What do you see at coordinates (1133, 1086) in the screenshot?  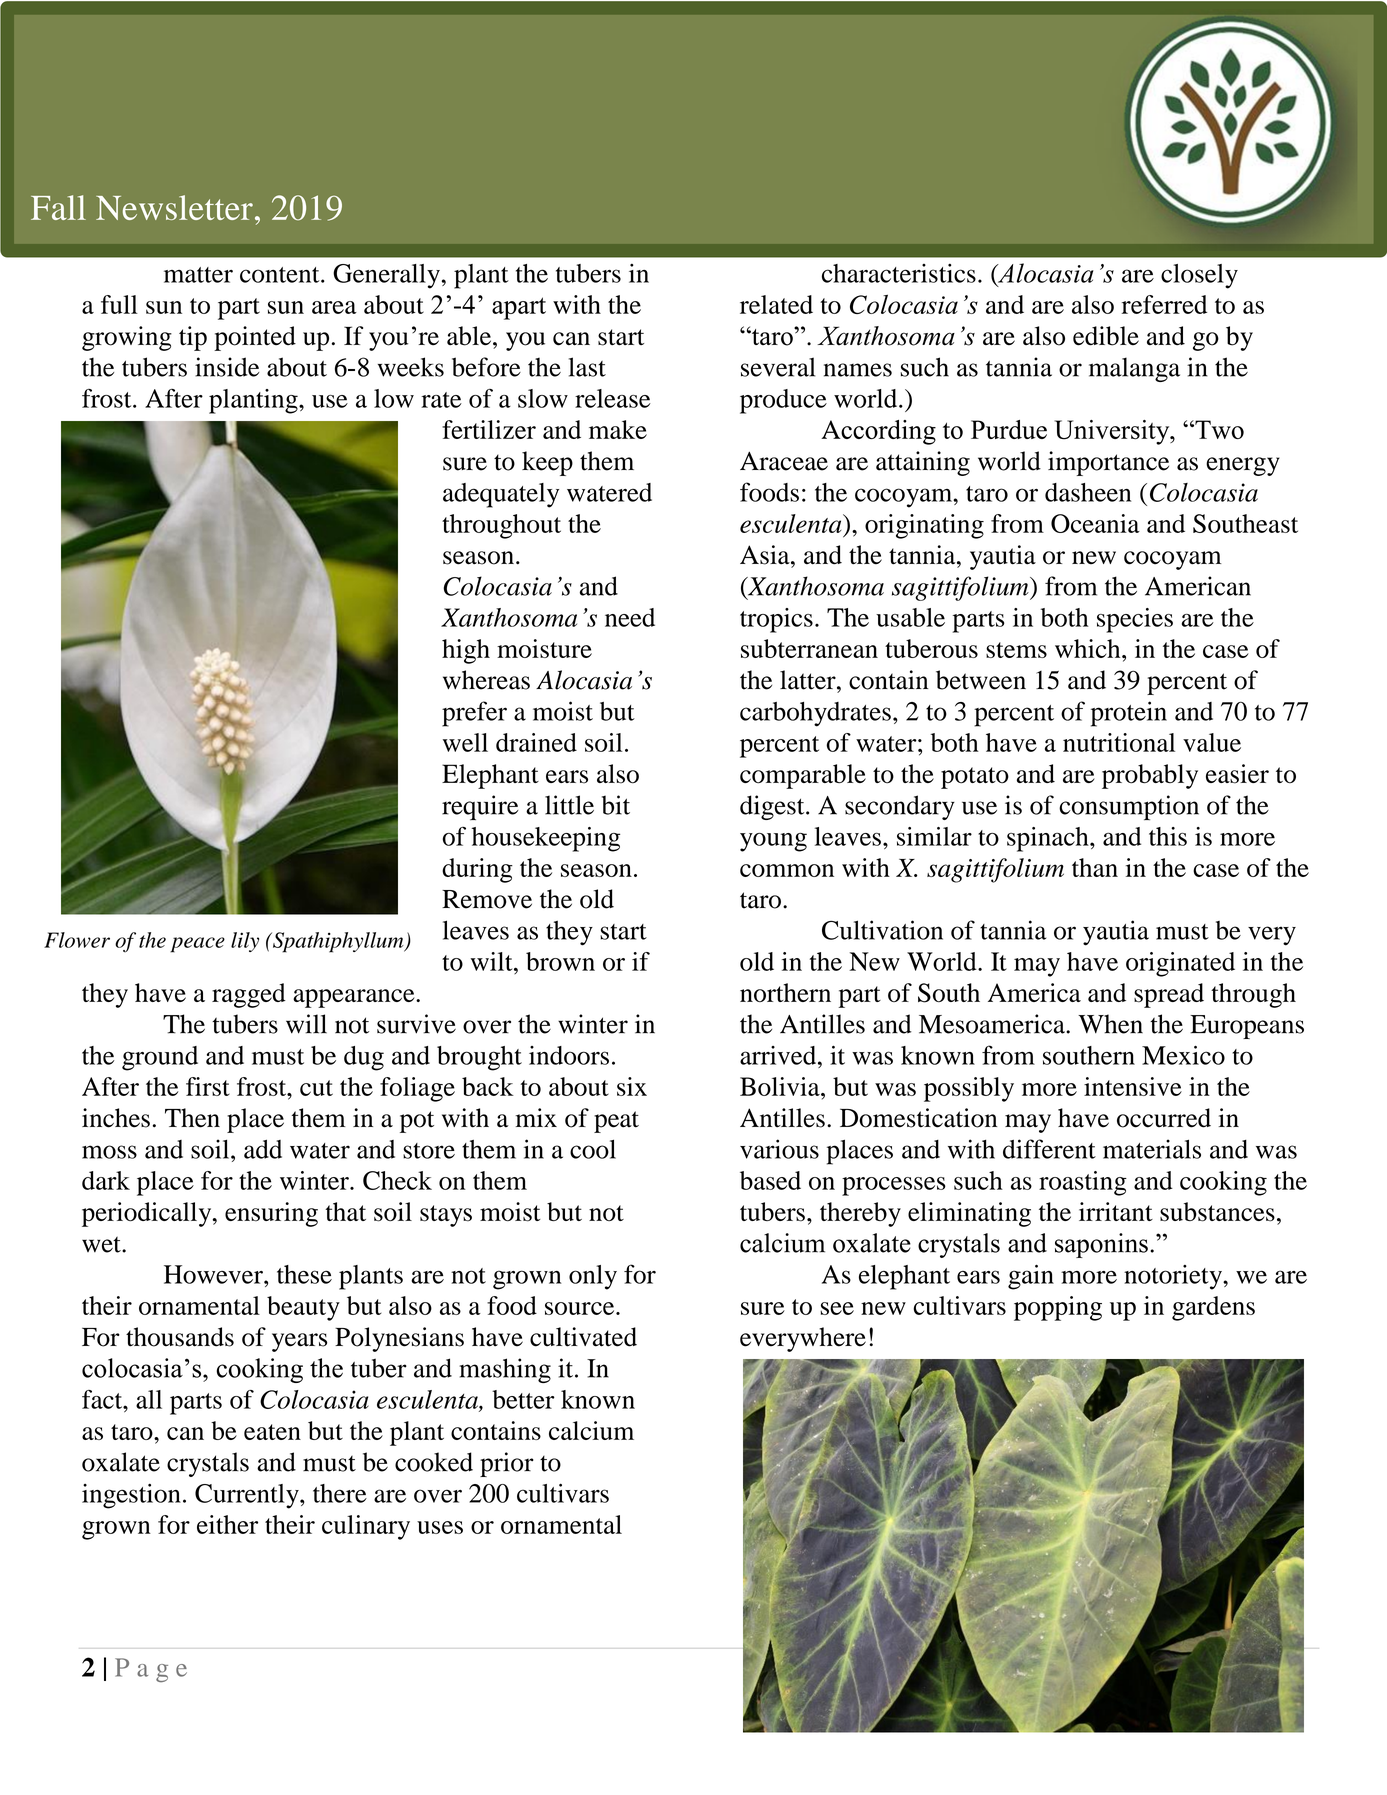 I see `intensive` at bounding box center [1133, 1086].
